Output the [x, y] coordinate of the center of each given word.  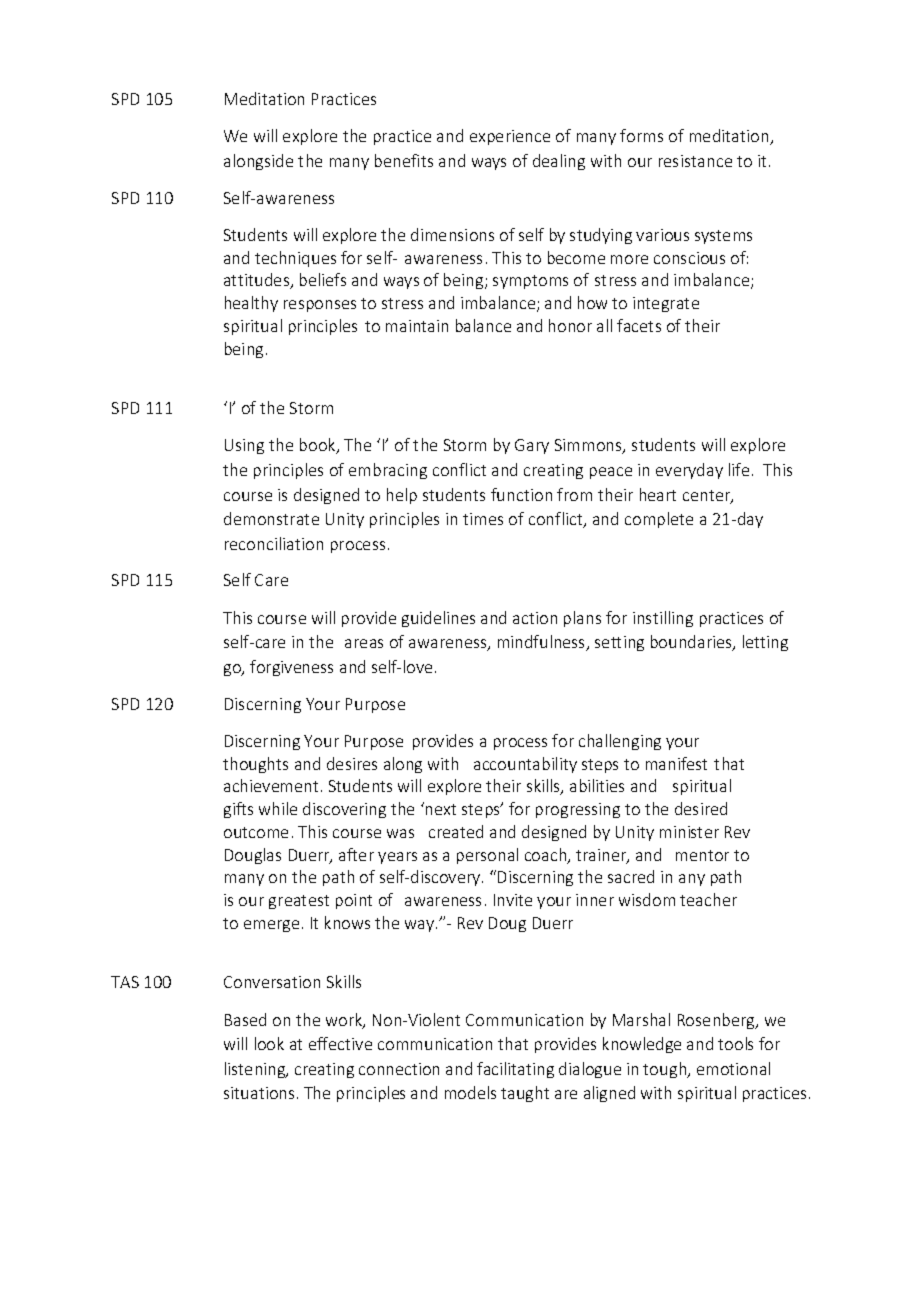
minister [689, 832]
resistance [695, 161]
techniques [295, 259]
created [456, 831]
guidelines [438, 619]
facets [639, 325]
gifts [238, 810]
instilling [663, 619]
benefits [404, 160]
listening [256, 1070]
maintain [417, 326]
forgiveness [291, 668]
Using [244, 446]
